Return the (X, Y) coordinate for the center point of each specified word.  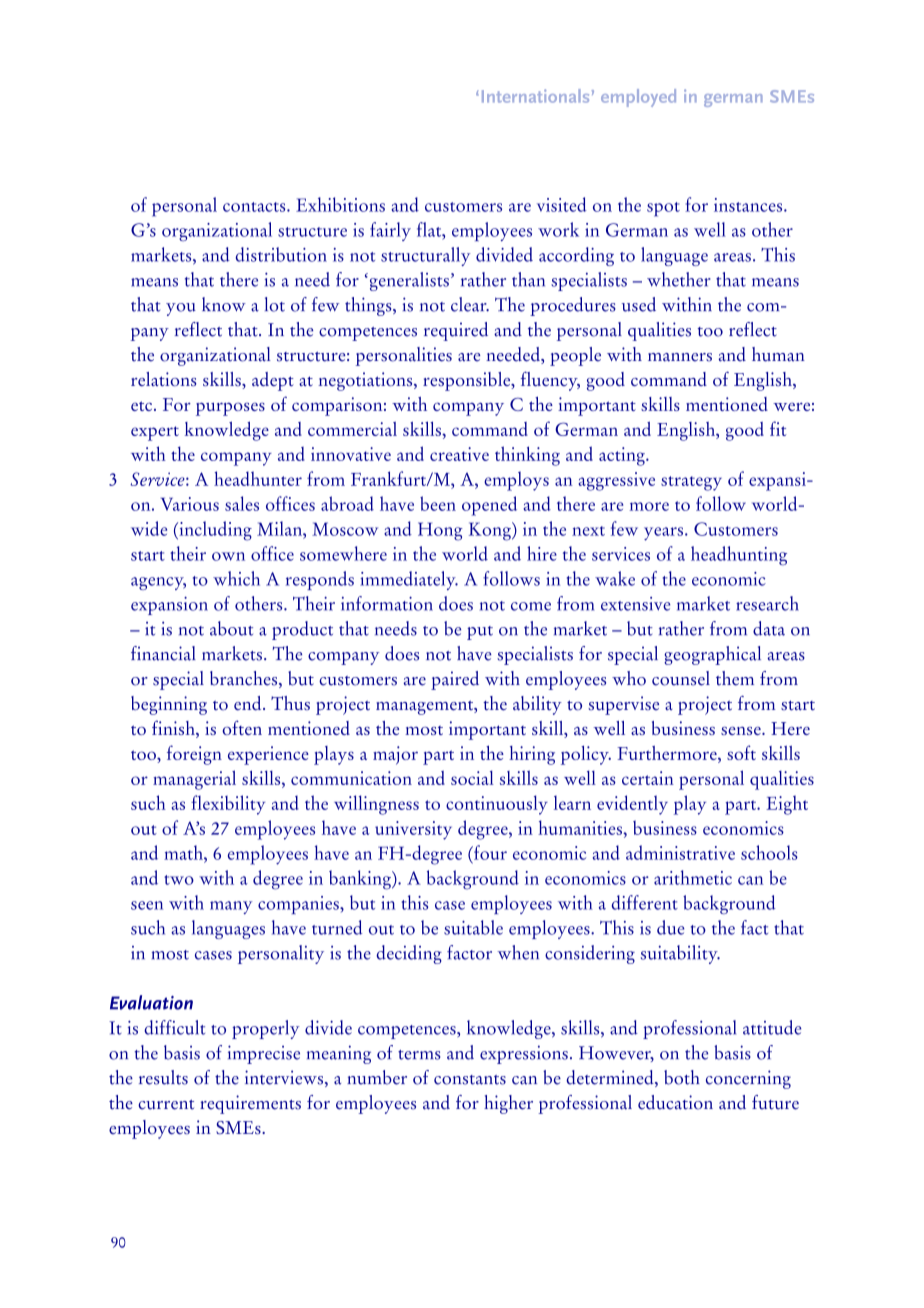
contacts (255, 207)
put (480, 633)
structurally (426, 256)
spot (663, 209)
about (231, 628)
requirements (250, 1104)
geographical (712, 655)
